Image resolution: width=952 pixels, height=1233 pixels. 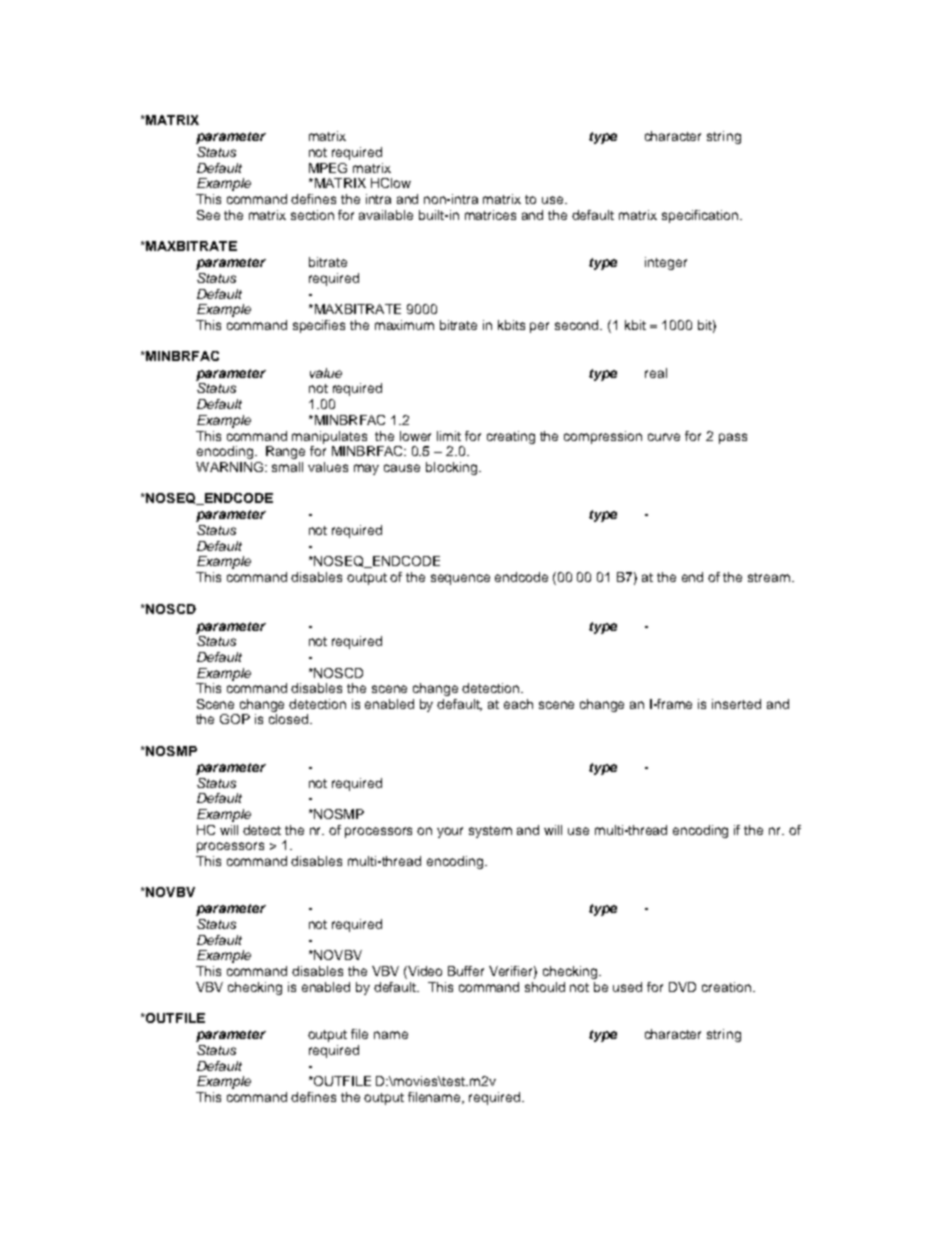 I want to click on each, so click(x=518, y=704).
